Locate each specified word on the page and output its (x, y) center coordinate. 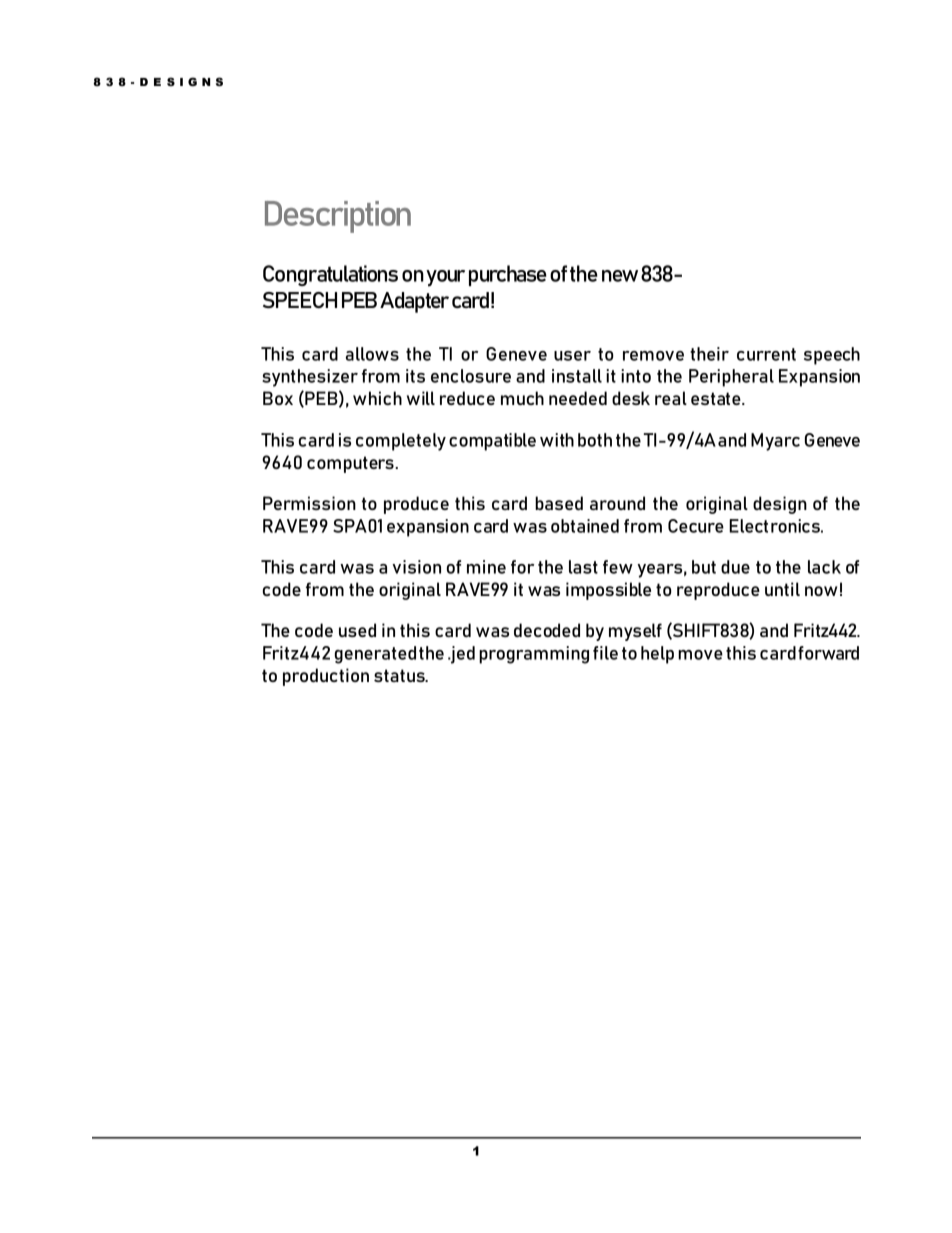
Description (338, 217)
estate (717, 398)
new (620, 276)
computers (351, 464)
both (595, 440)
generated (375, 655)
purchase (508, 275)
